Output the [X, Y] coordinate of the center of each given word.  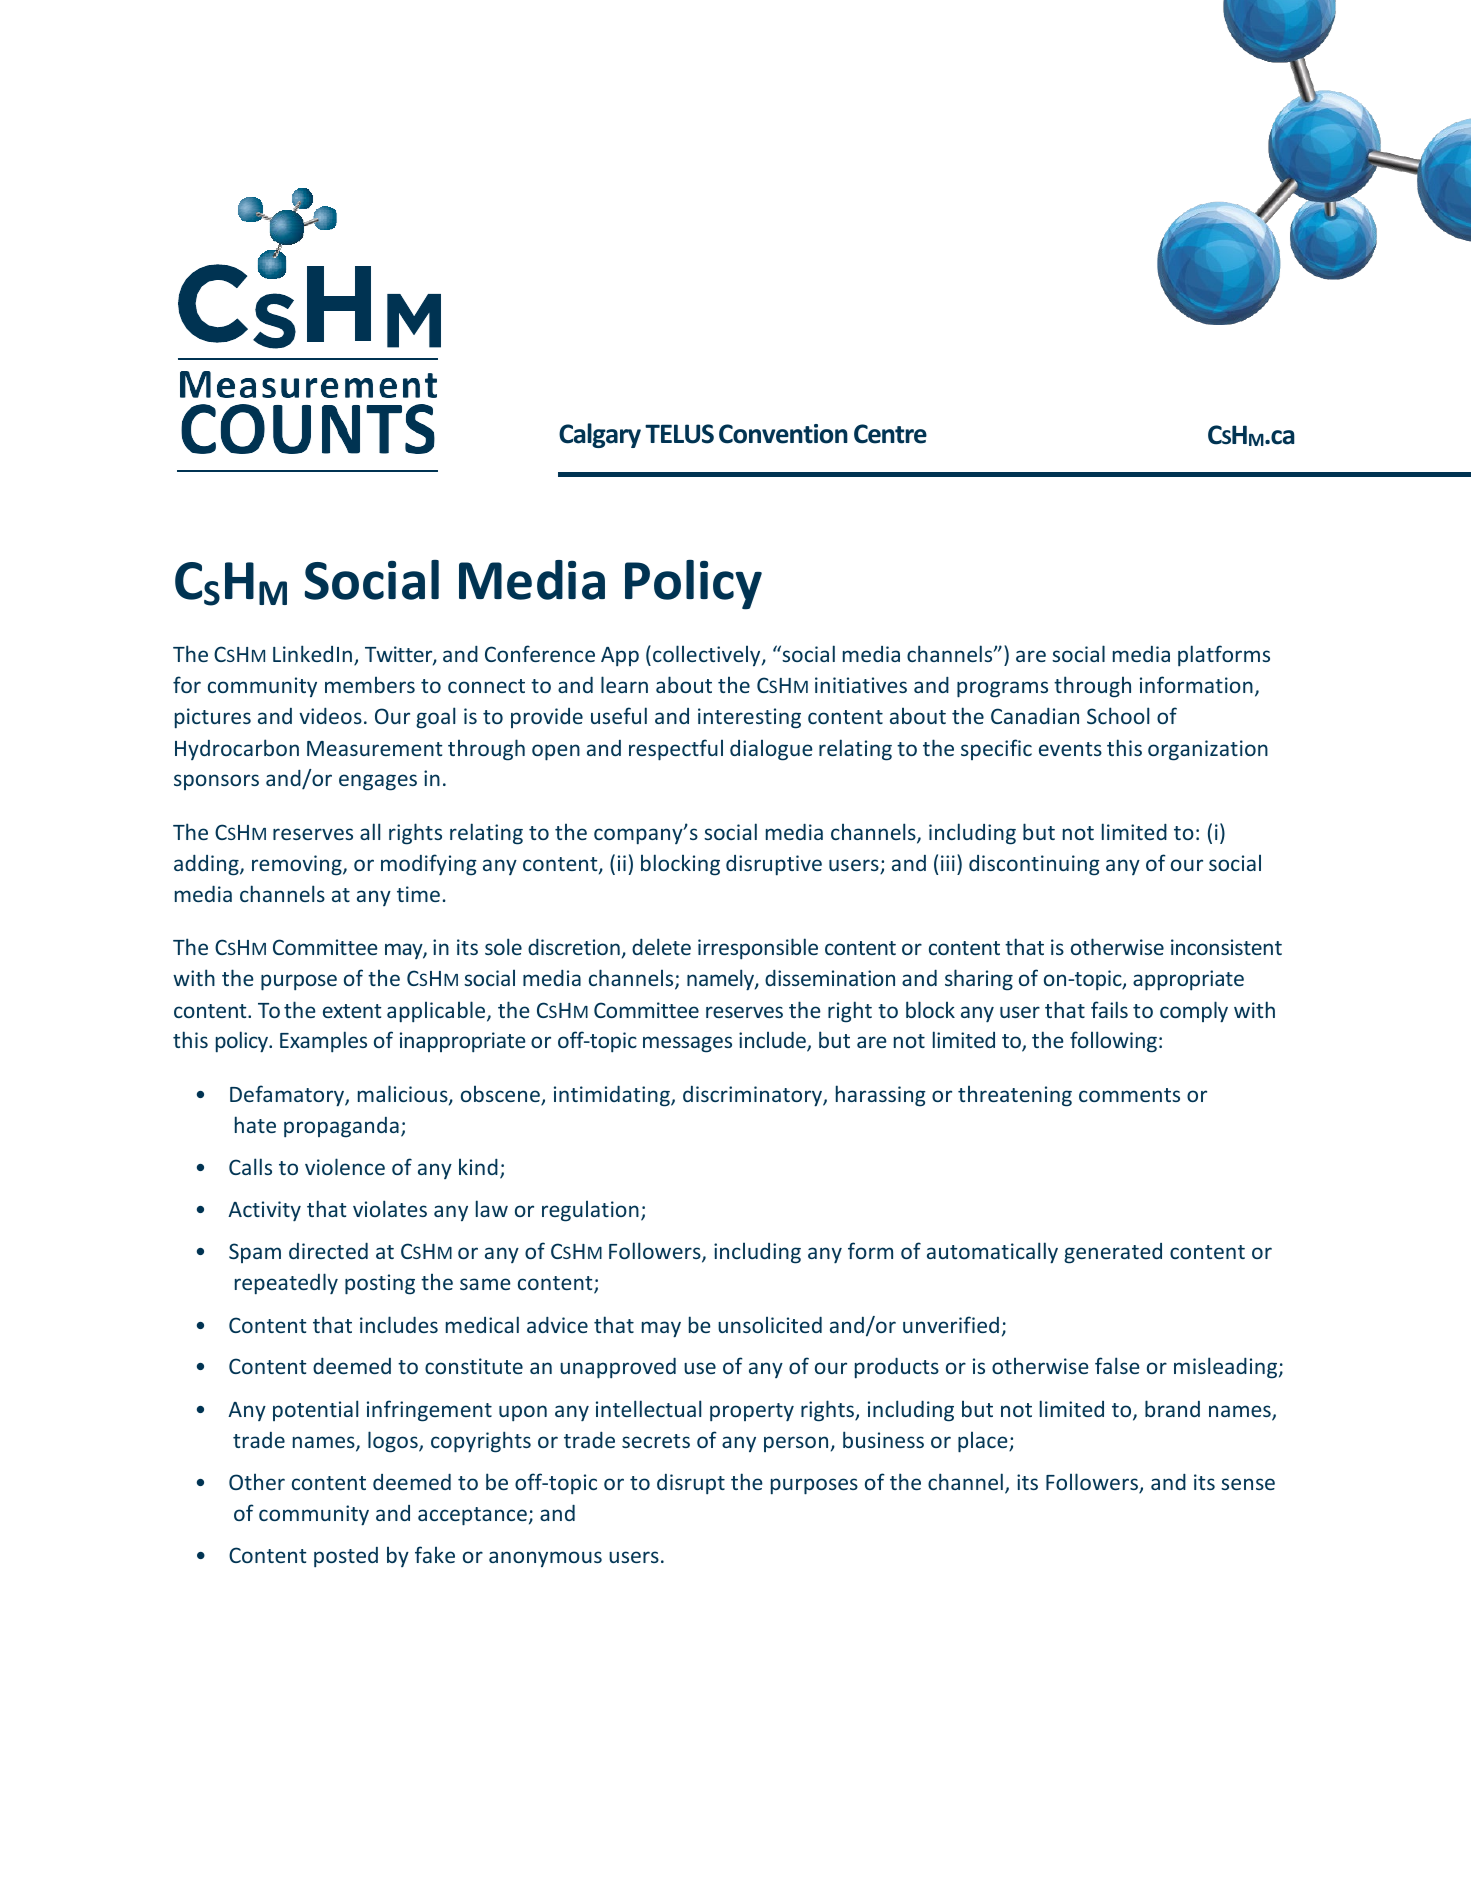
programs [1002, 689]
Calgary [600, 435]
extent [352, 1011]
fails [1109, 1009]
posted [346, 1557]
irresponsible [758, 949]
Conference [540, 653]
